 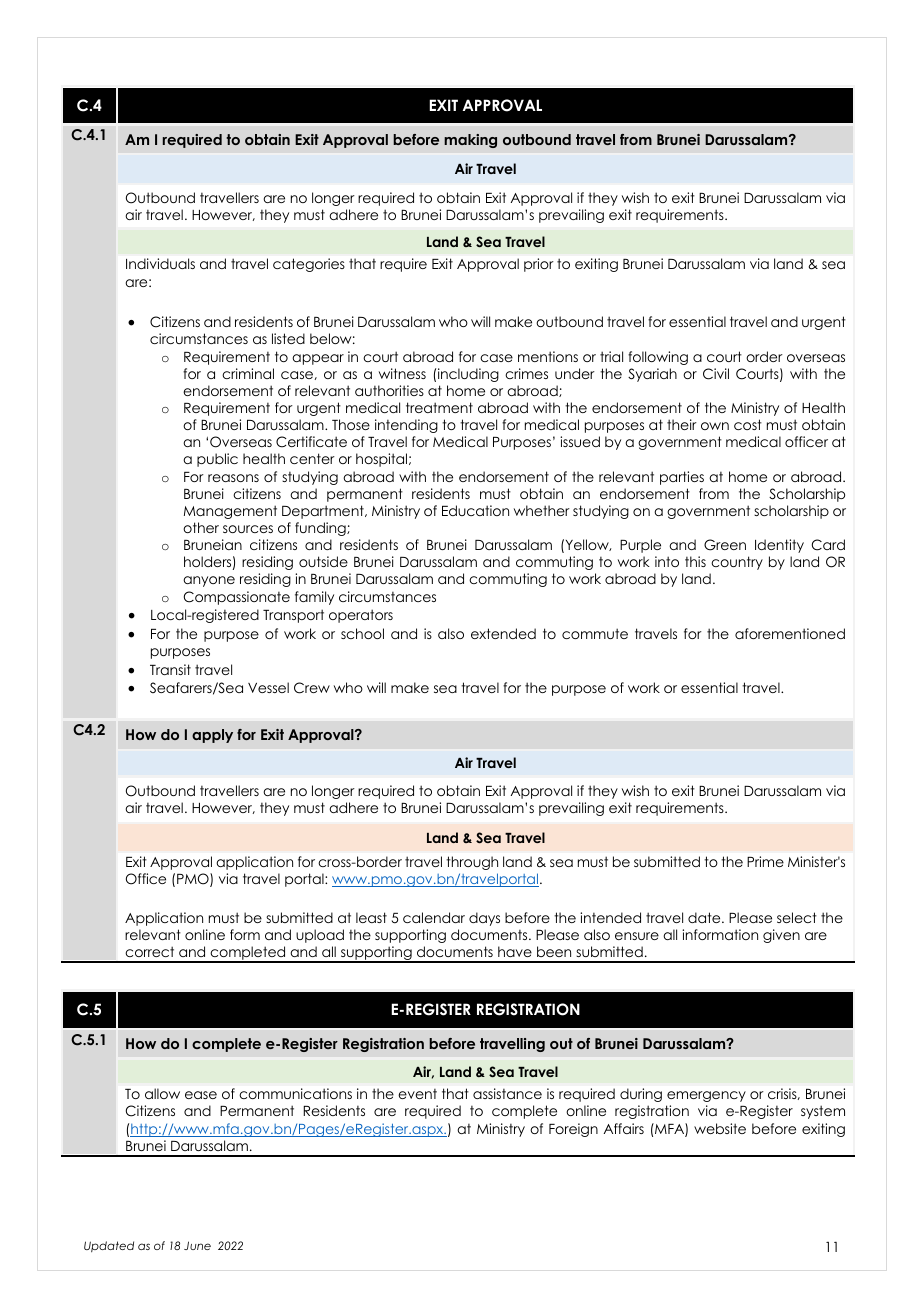 I want to click on prior, so click(x=539, y=265).
